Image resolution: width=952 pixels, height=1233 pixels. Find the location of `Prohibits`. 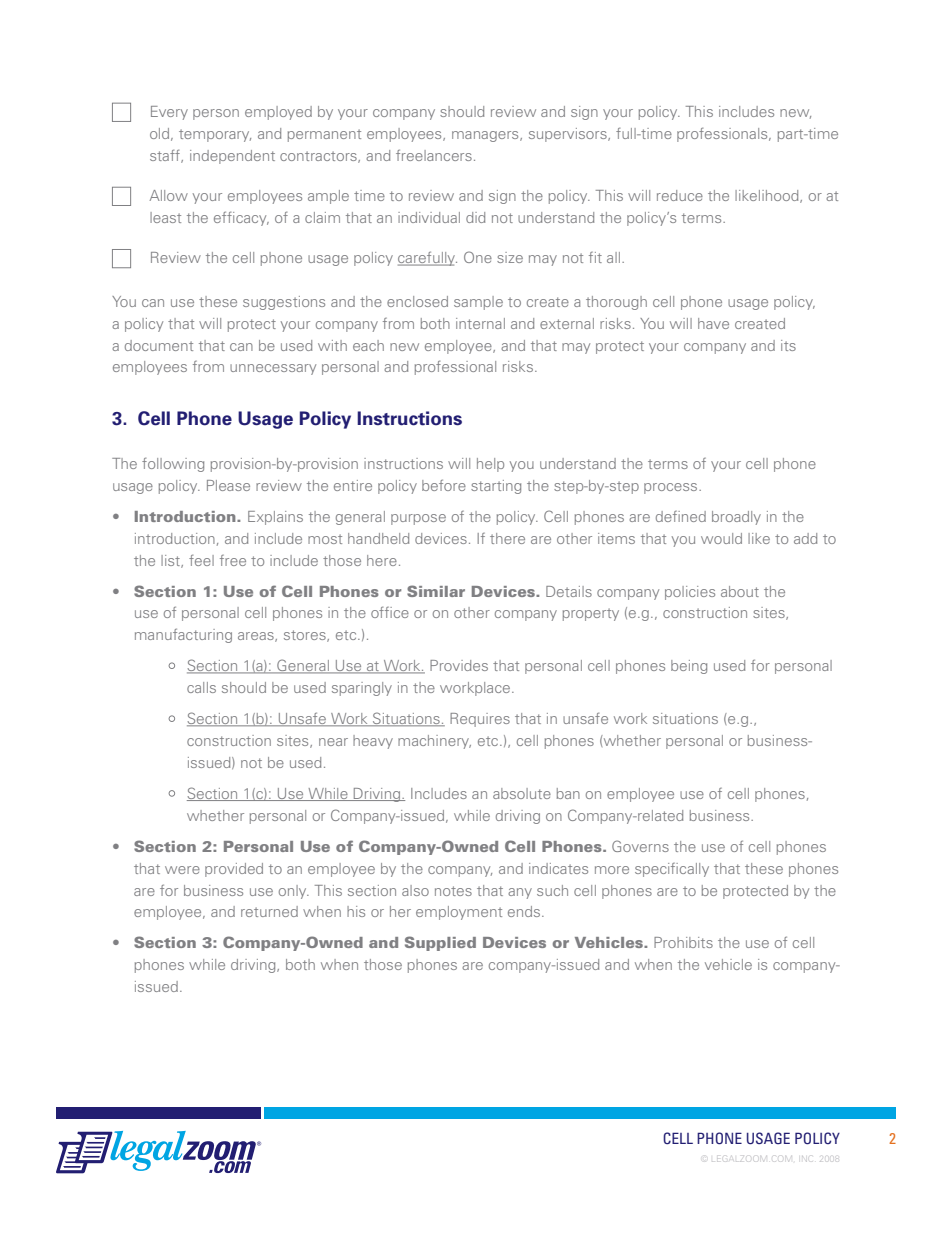

Prohibits is located at coordinates (683, 942).
